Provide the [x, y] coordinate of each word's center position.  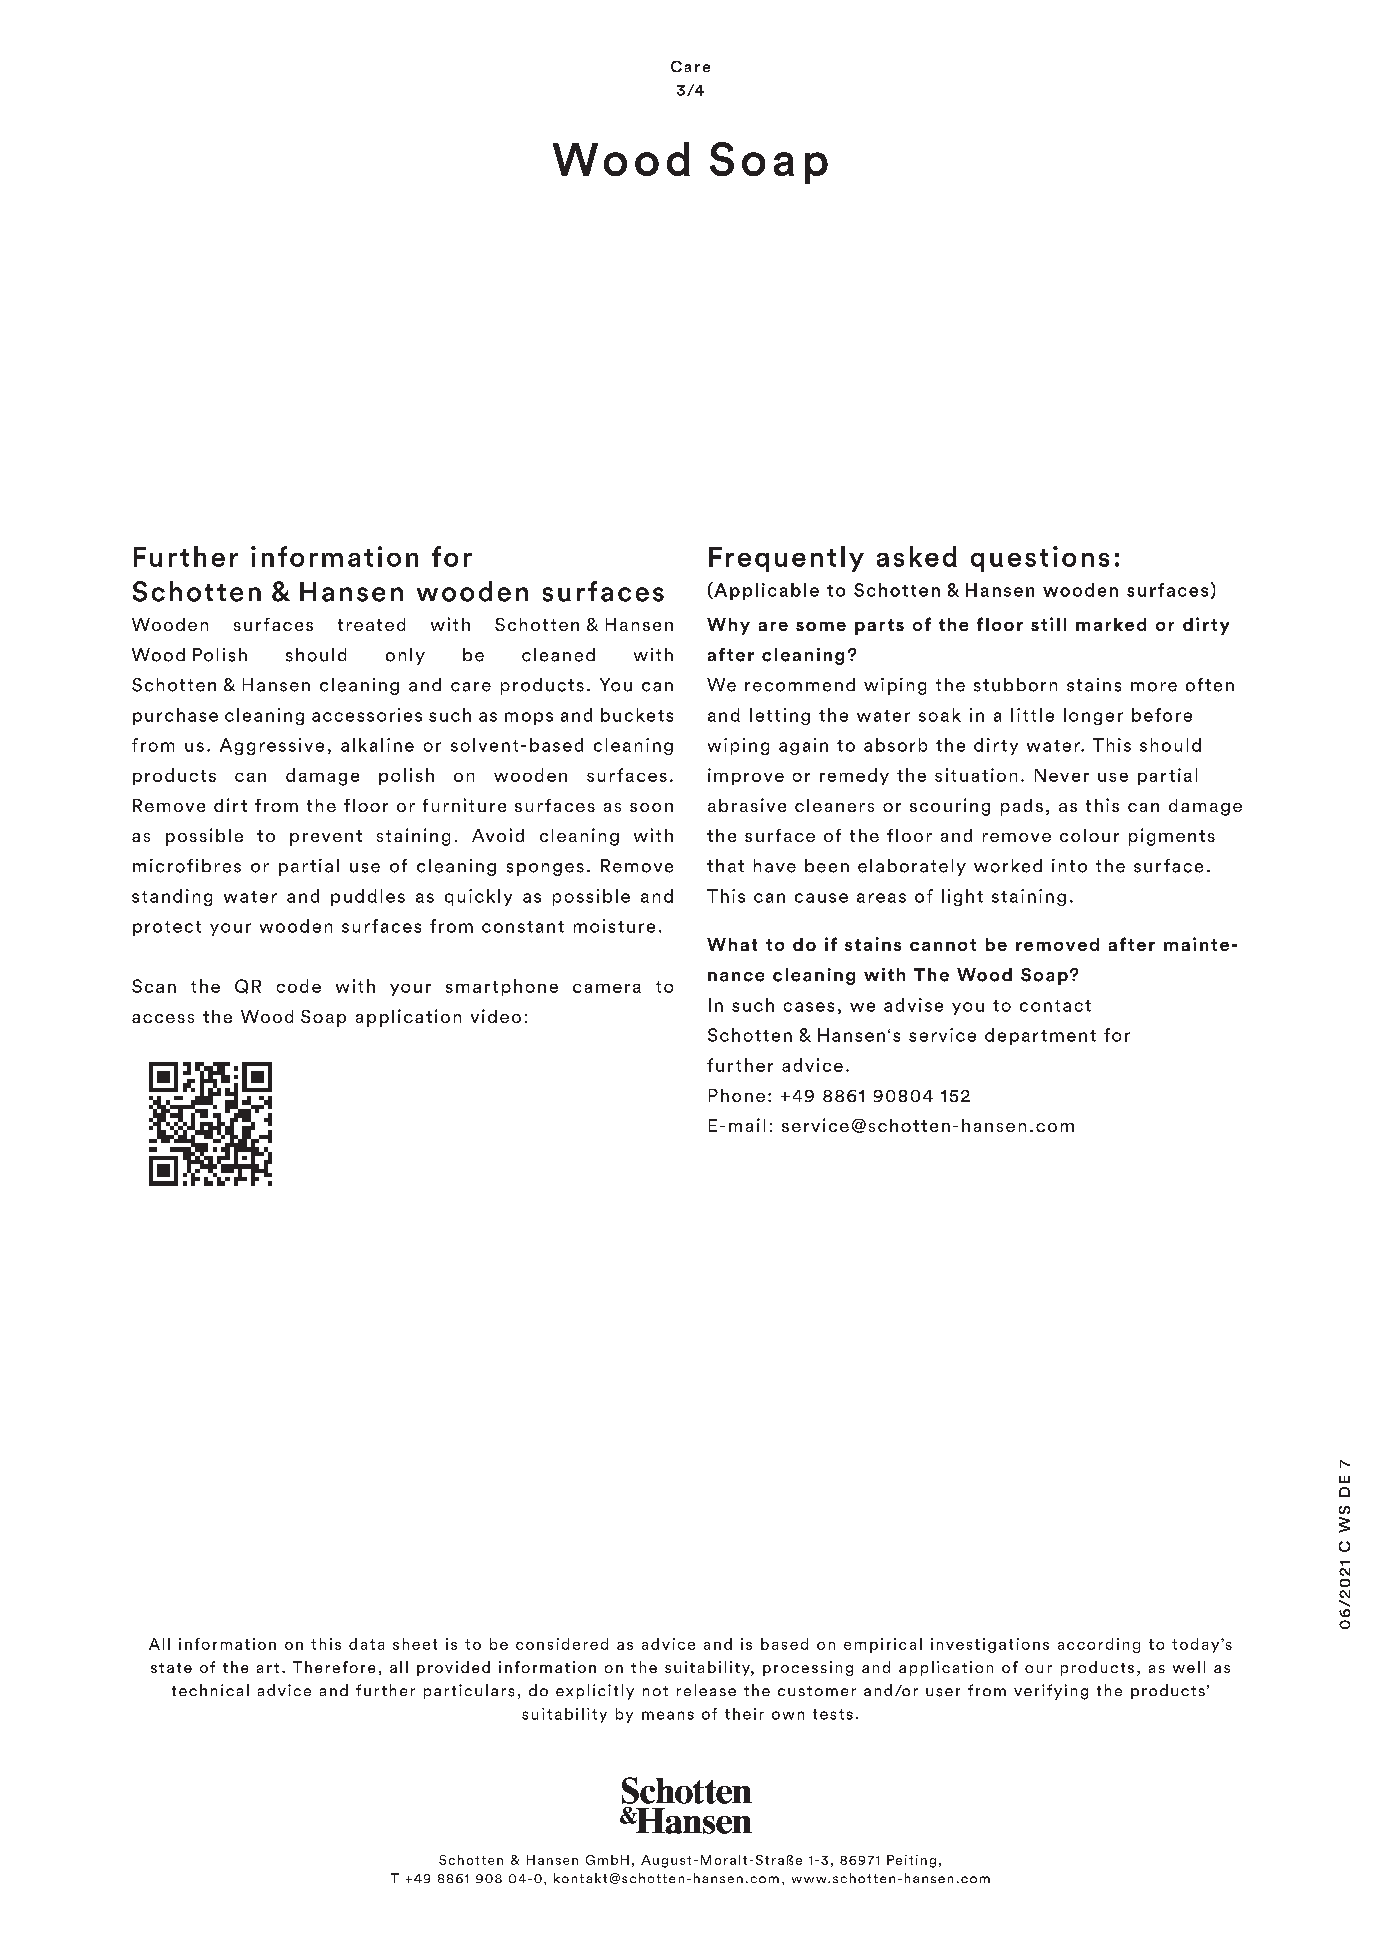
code [299, 986]
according [1099, 1645]
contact [1055, 1006]
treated [371, 624]
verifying [1051, 1692]
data [366, 1644]
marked [1111, 624]
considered [562, 1644]
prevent [326, 838]
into [1069, 866]
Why [728, 626]
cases [809, 1007]
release [706, 1690]
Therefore [334, 1667]
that [725, 866]
